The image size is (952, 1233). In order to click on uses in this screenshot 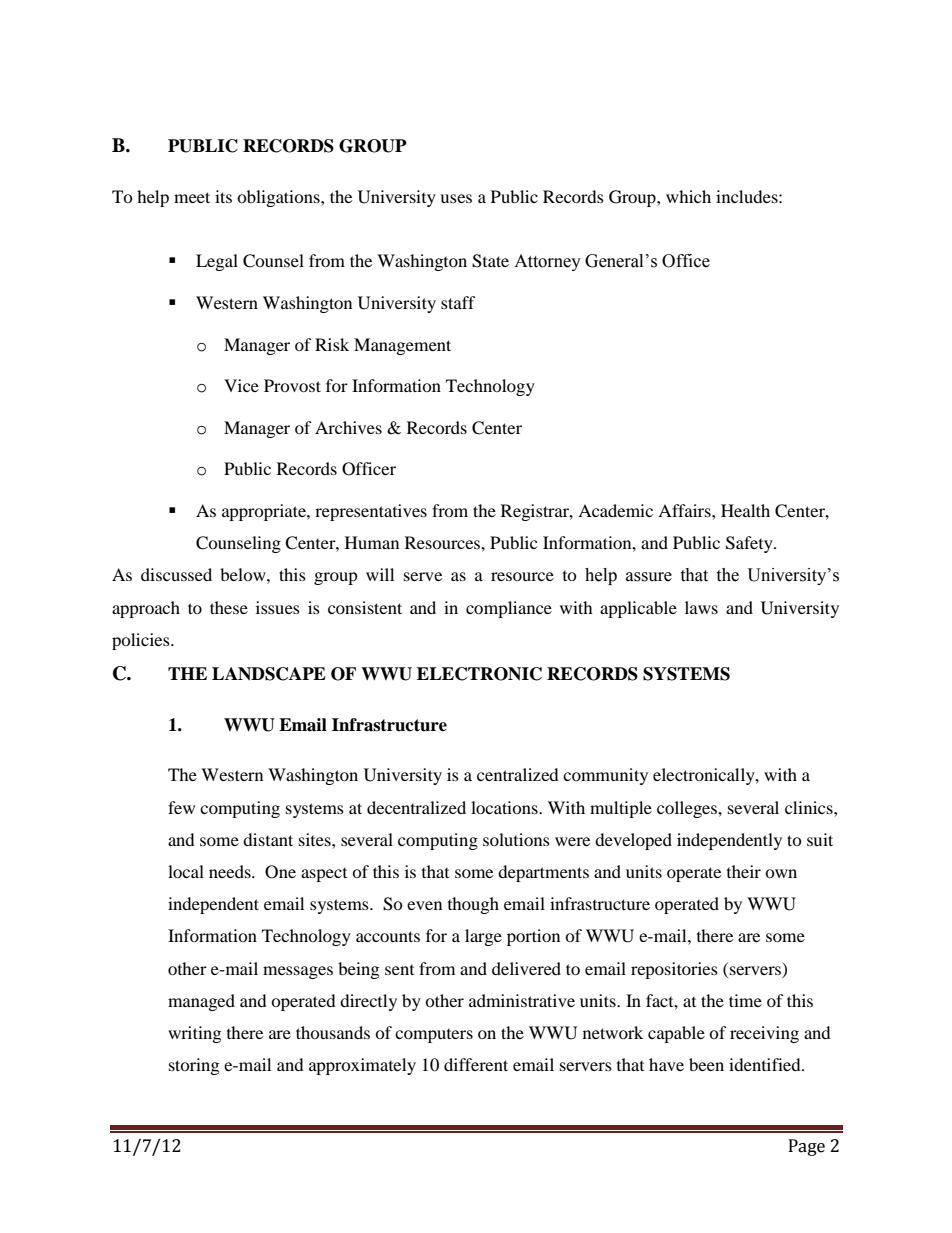, I will do `click(456, 198)`.
